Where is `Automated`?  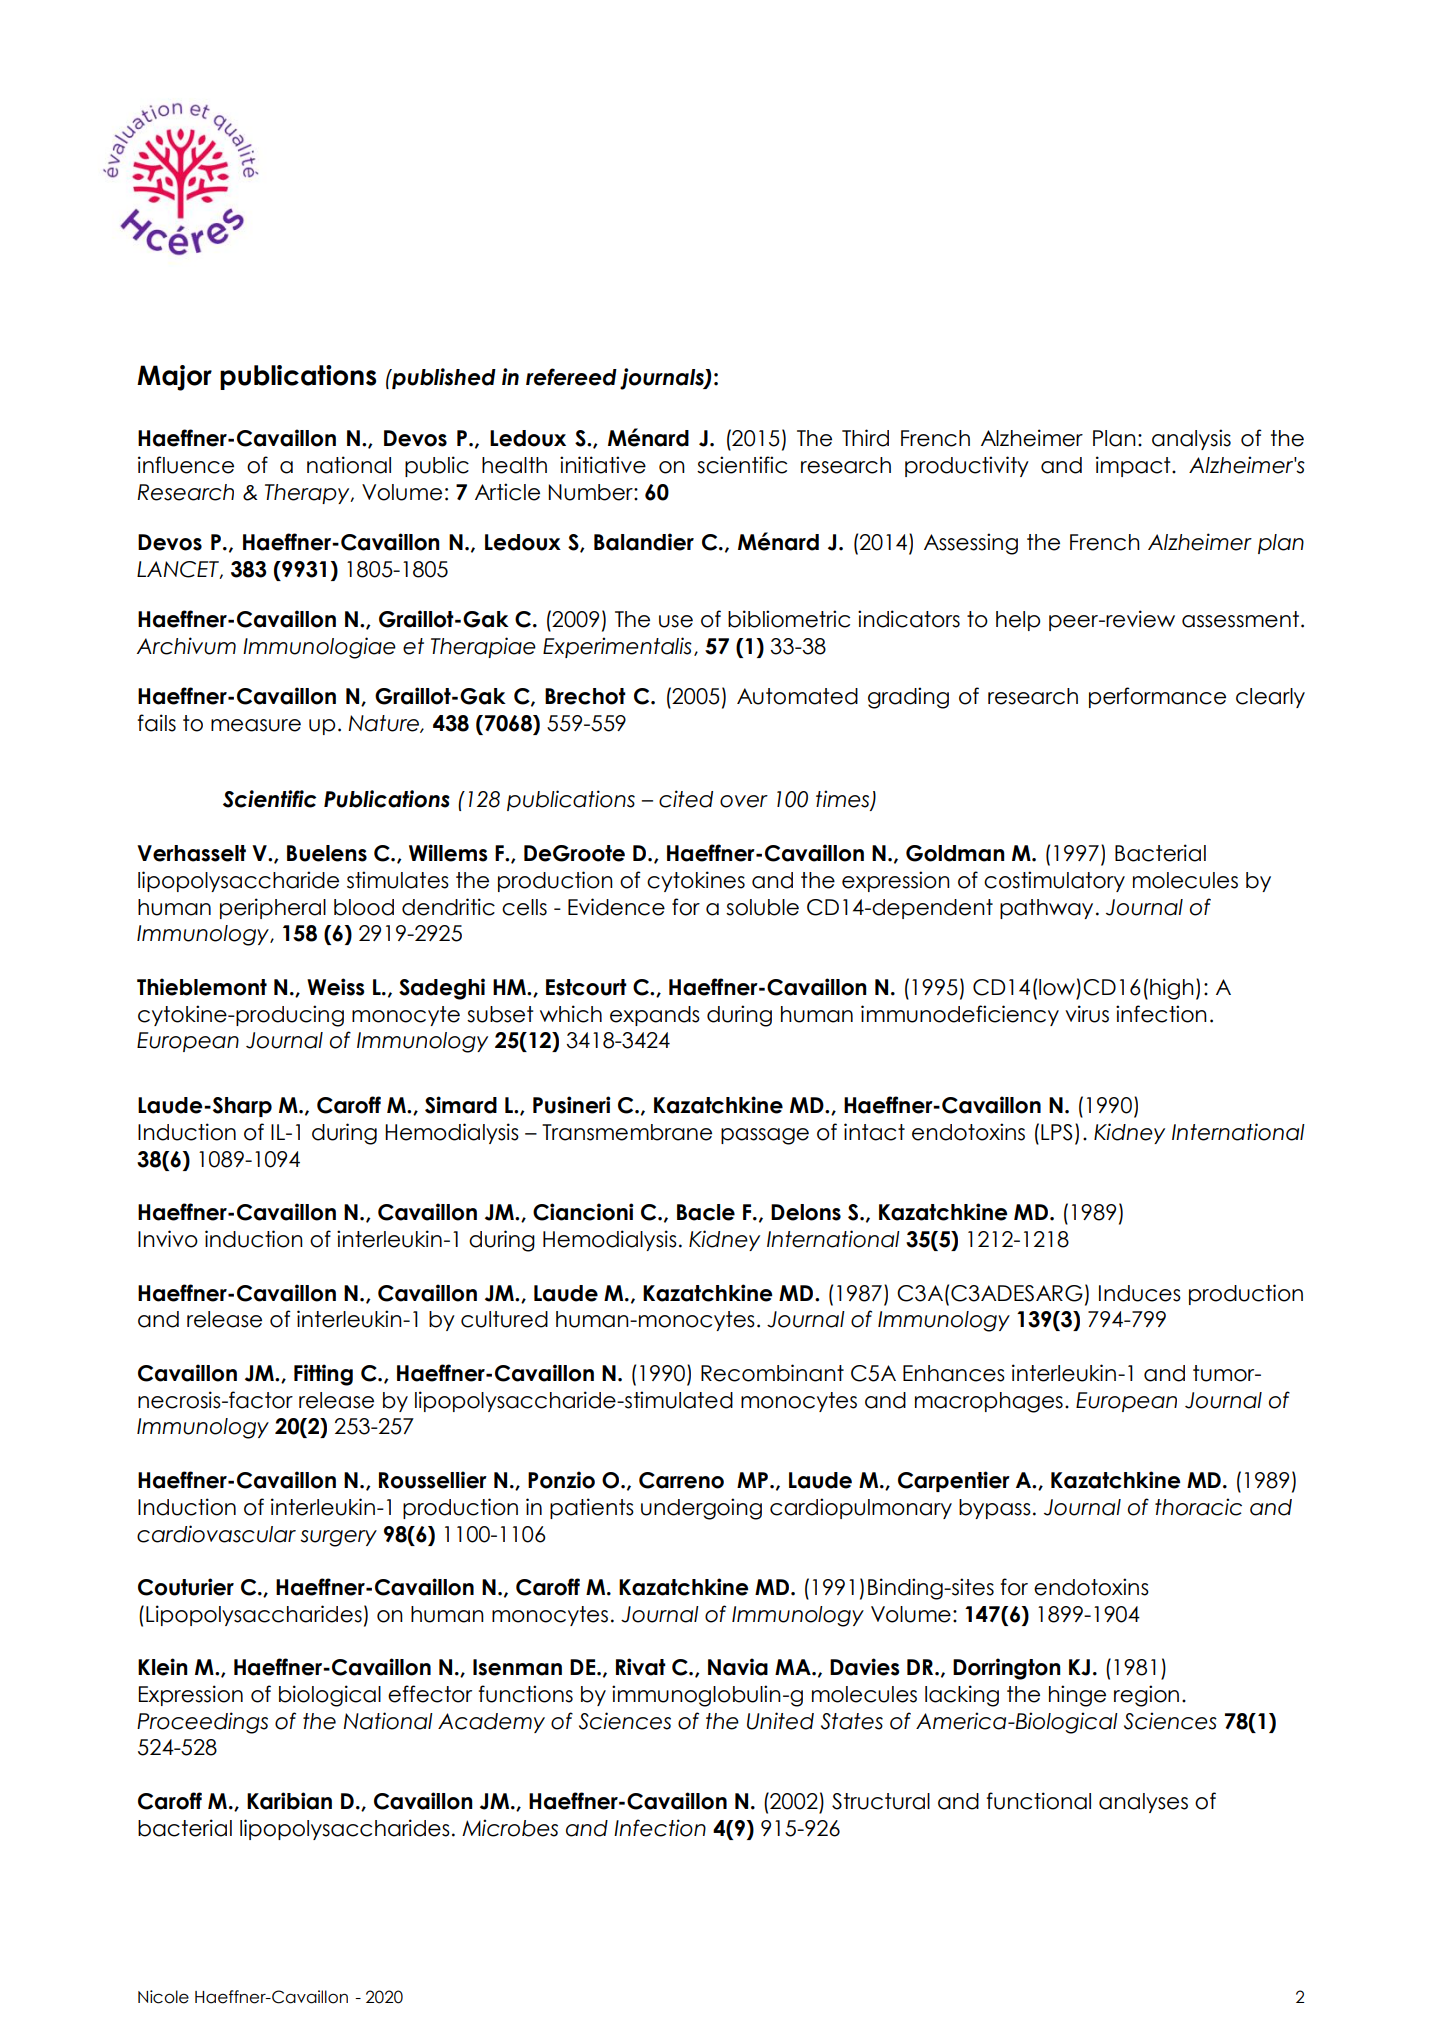
Automated is located at coordinates (797, 696).
